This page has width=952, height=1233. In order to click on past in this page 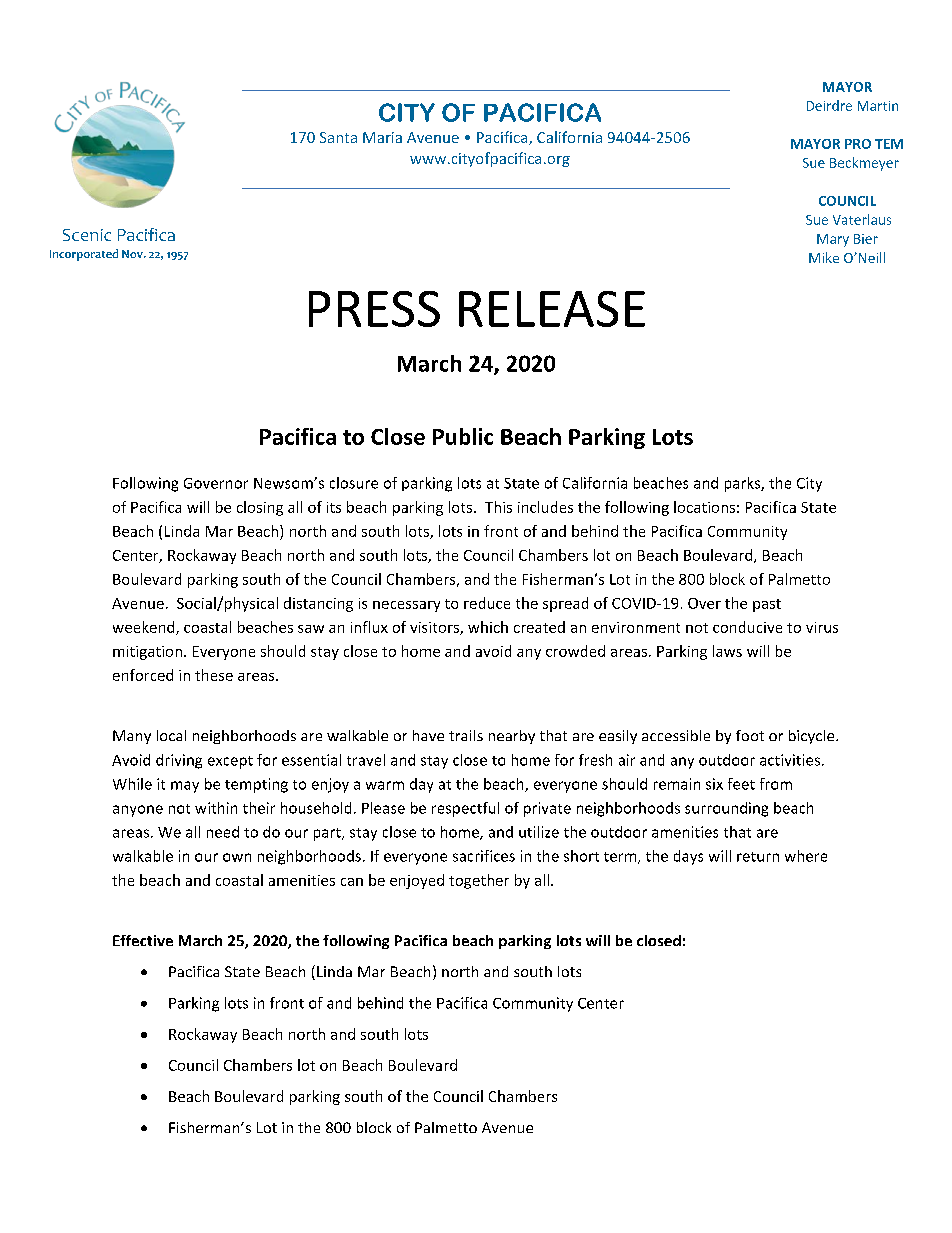, I will do `click(767, 605)`.
